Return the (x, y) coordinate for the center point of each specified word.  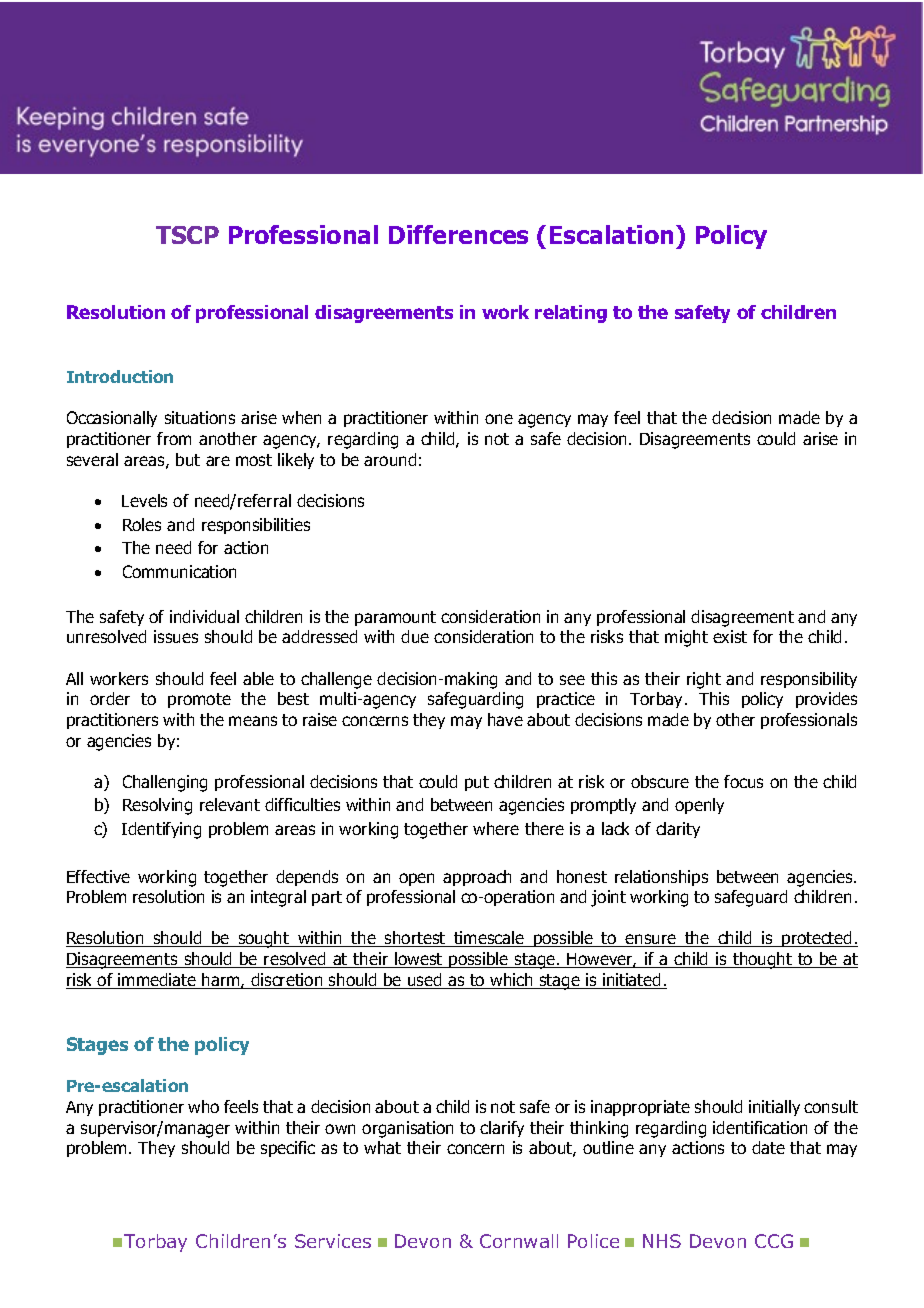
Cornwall (519, 1241)
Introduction (120, 376)
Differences (458, 234)
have (505, 719)
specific (288, 1149)
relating (571, 314)
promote (199, 700)
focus (743, 781)
